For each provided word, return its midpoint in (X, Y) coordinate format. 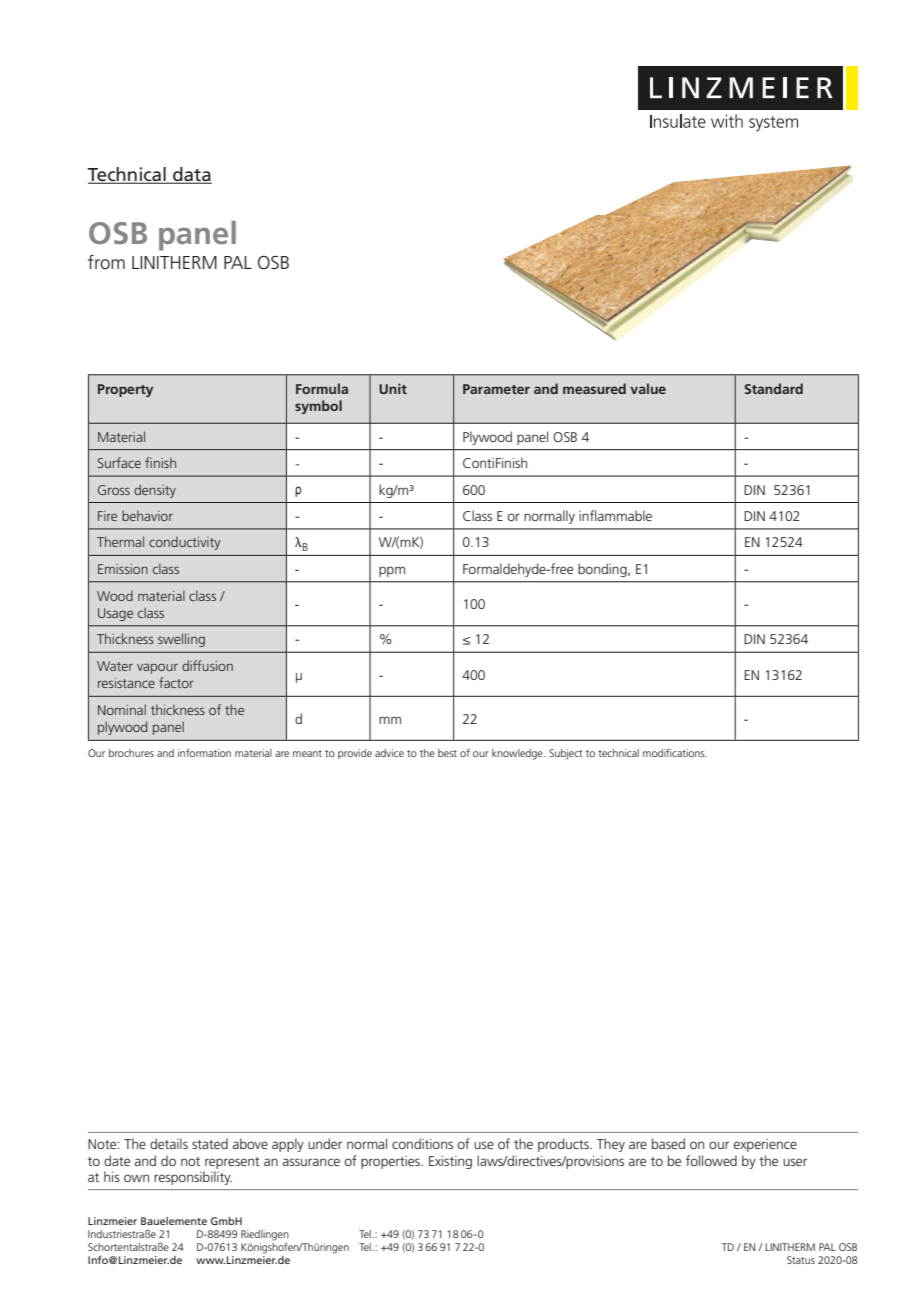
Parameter (496, 389)
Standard (774, 388)
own (136, 1178)
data (191, 175)
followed (711, 1160)
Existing (450, 1162)
